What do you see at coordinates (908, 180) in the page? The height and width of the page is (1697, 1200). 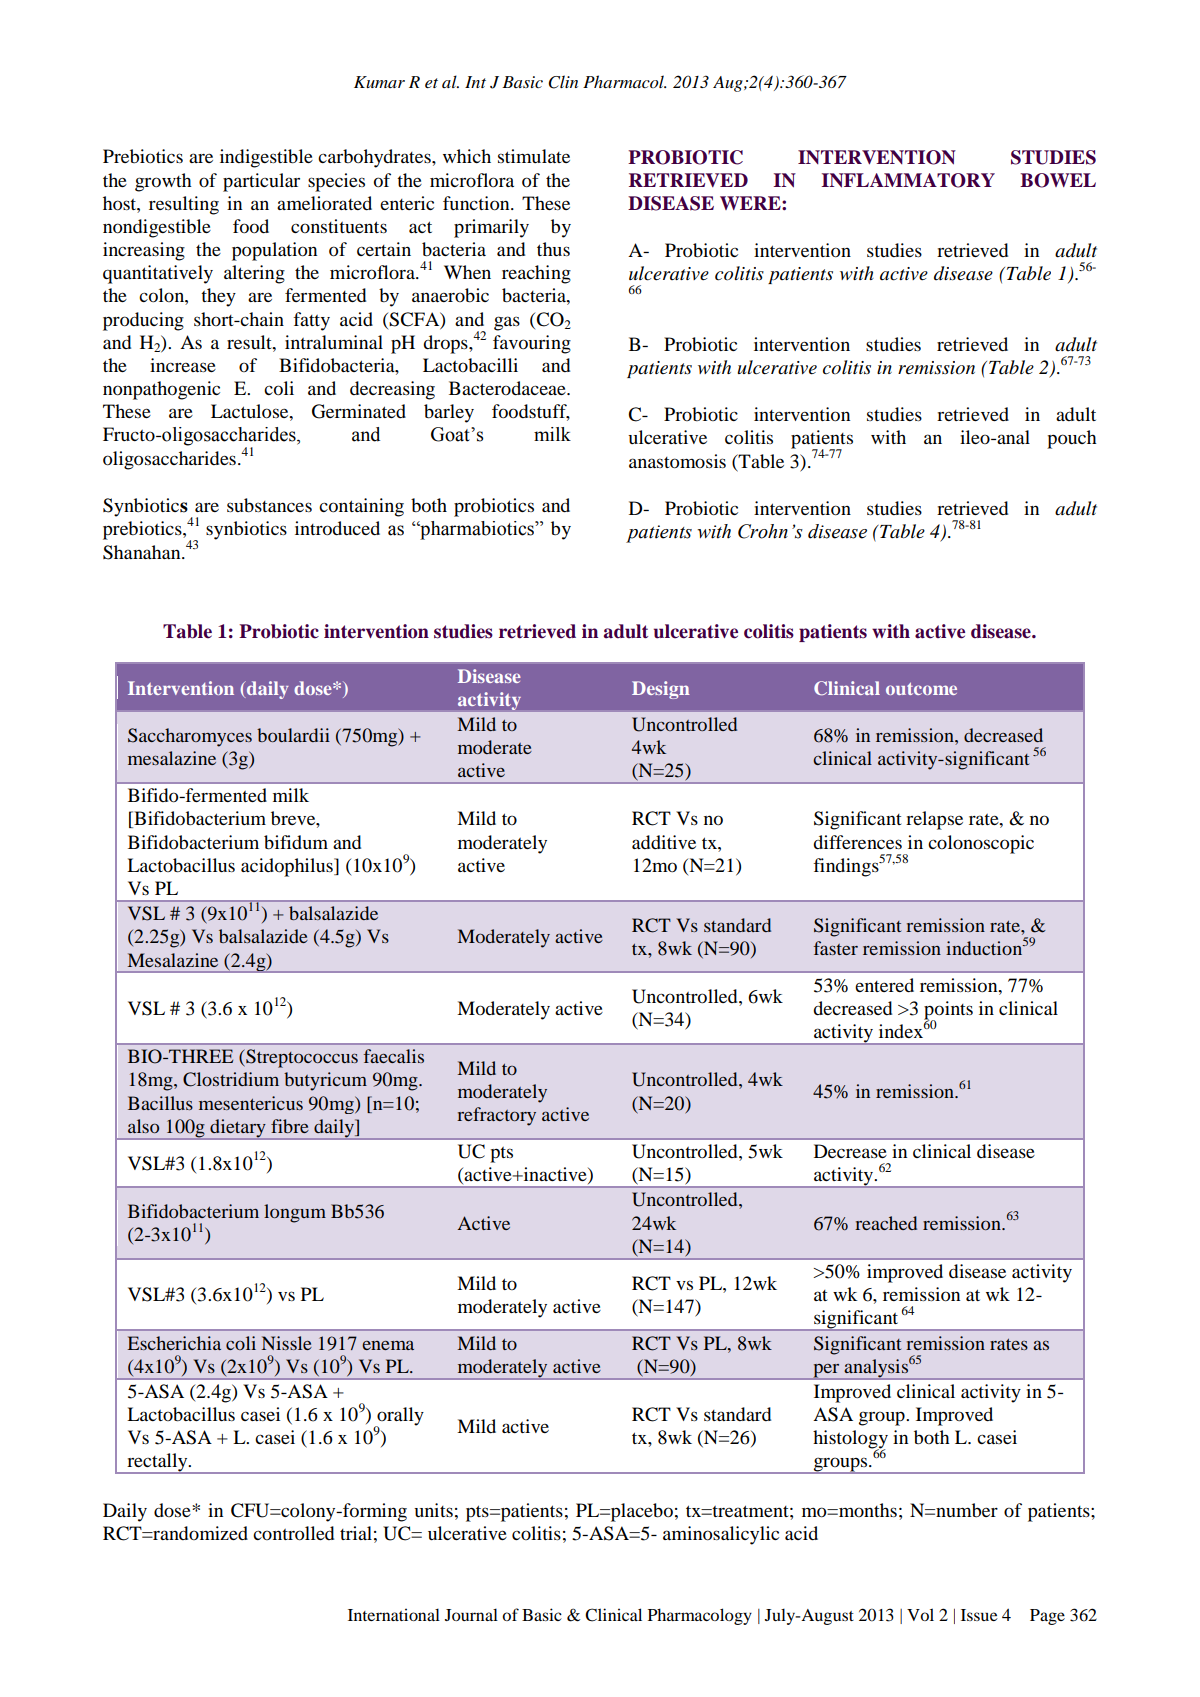 I see `INFLAMMATORY` at bounding box center [908, 180].
